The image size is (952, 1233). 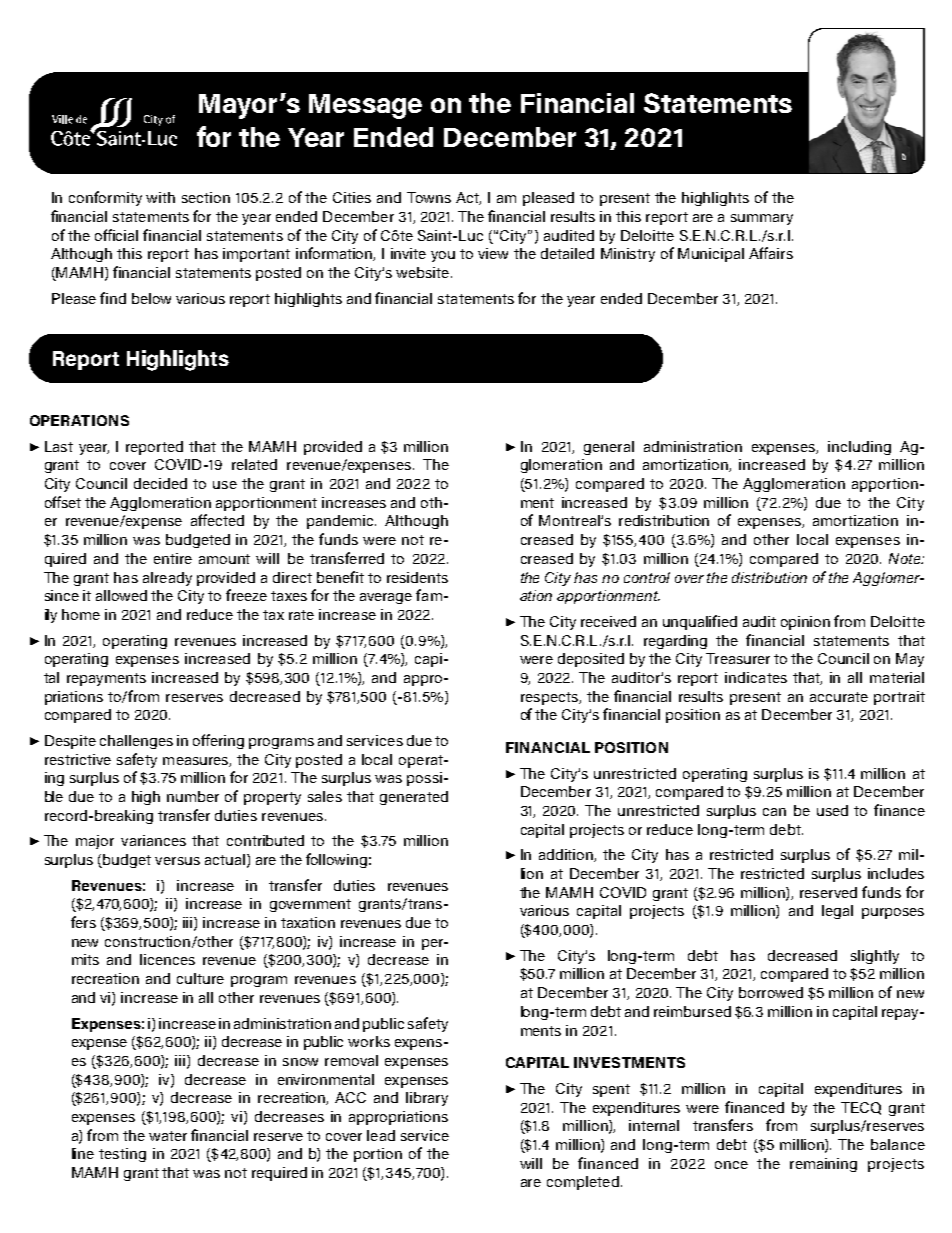 What do you see at coordinates (160, 197) in the page?
I see `with` at bounding box center [160, 197].
